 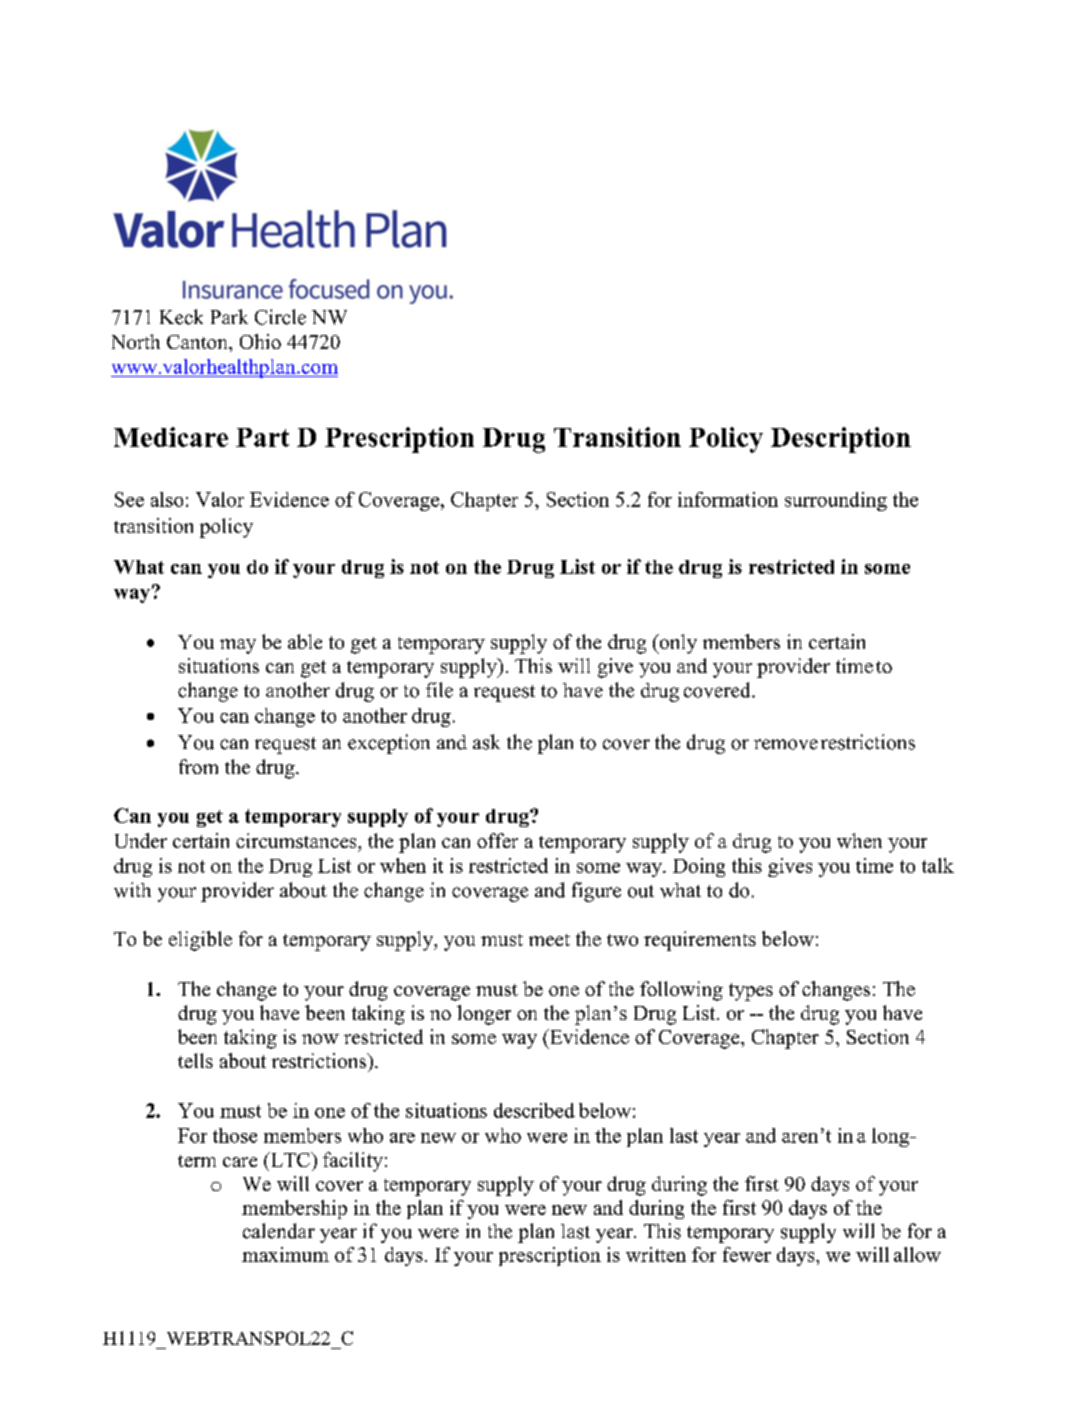 I want to click on file, so click(x=439, y=690).
